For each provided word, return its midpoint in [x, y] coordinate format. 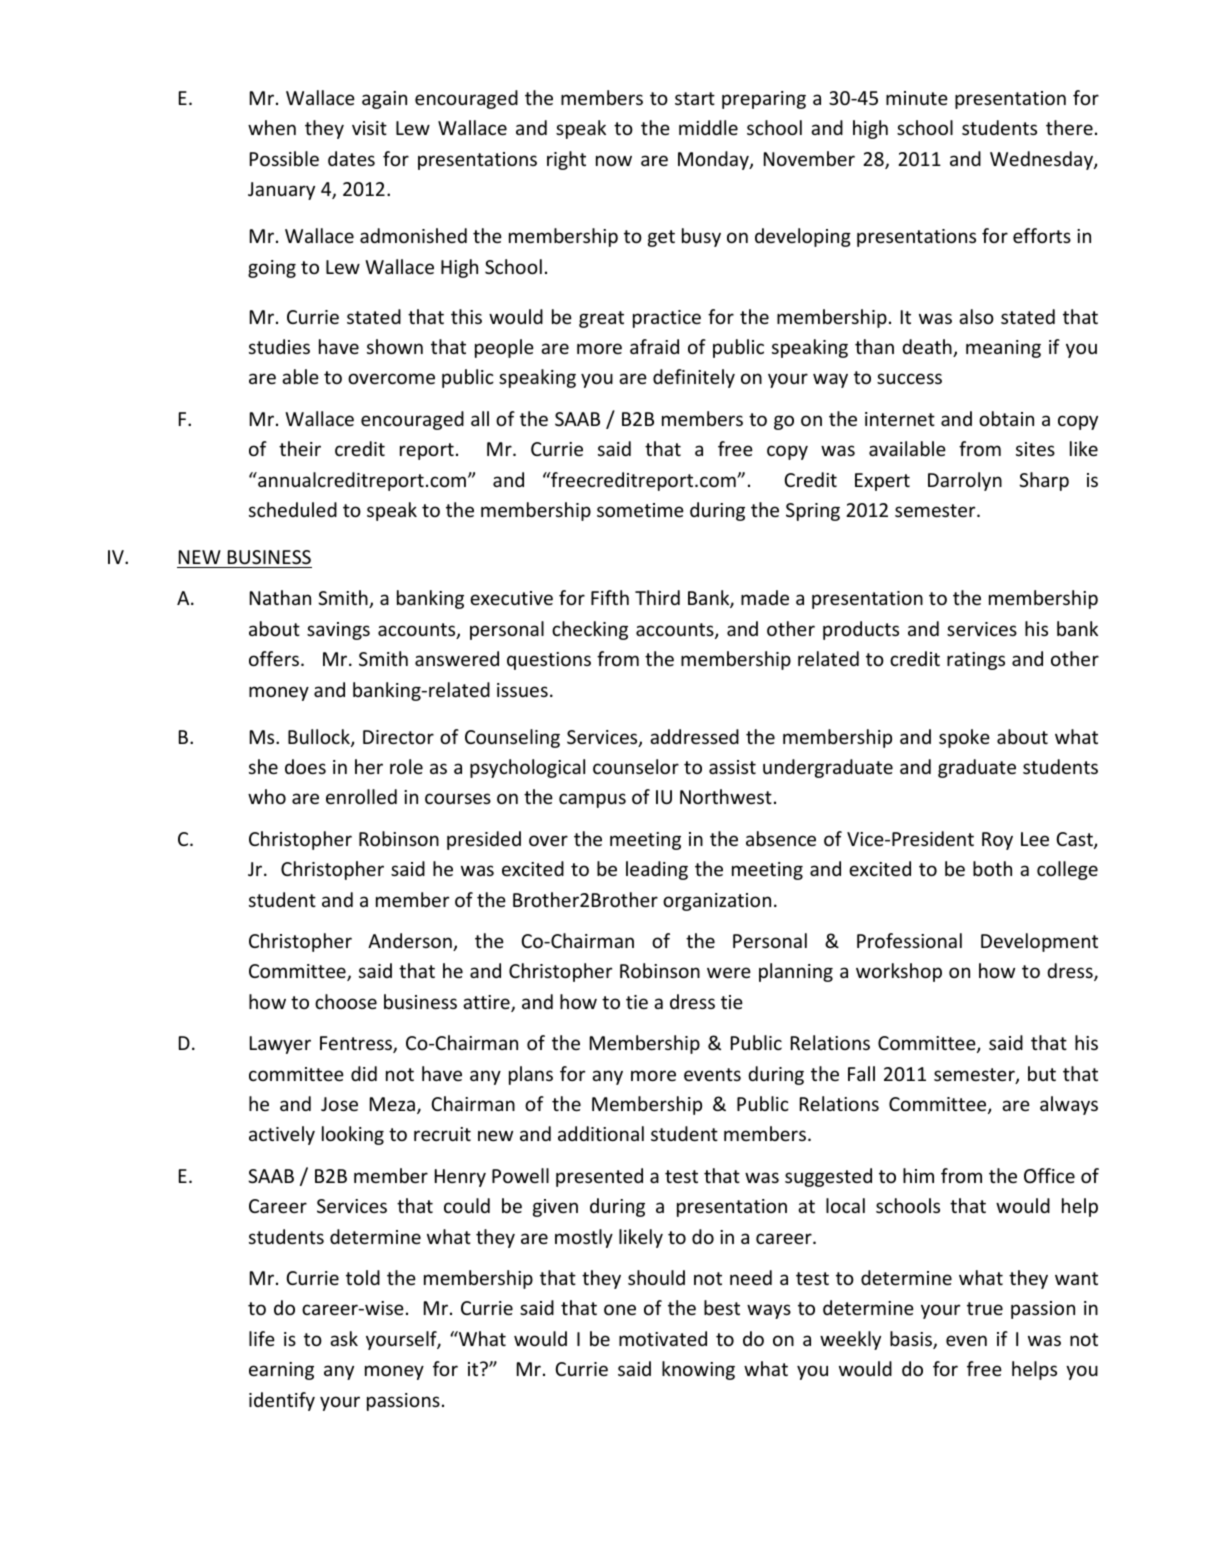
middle [708, 127]
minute [917, 98]
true [985, 1308]
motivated [663, 1338]
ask [344, 1338]
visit [369, 128]
